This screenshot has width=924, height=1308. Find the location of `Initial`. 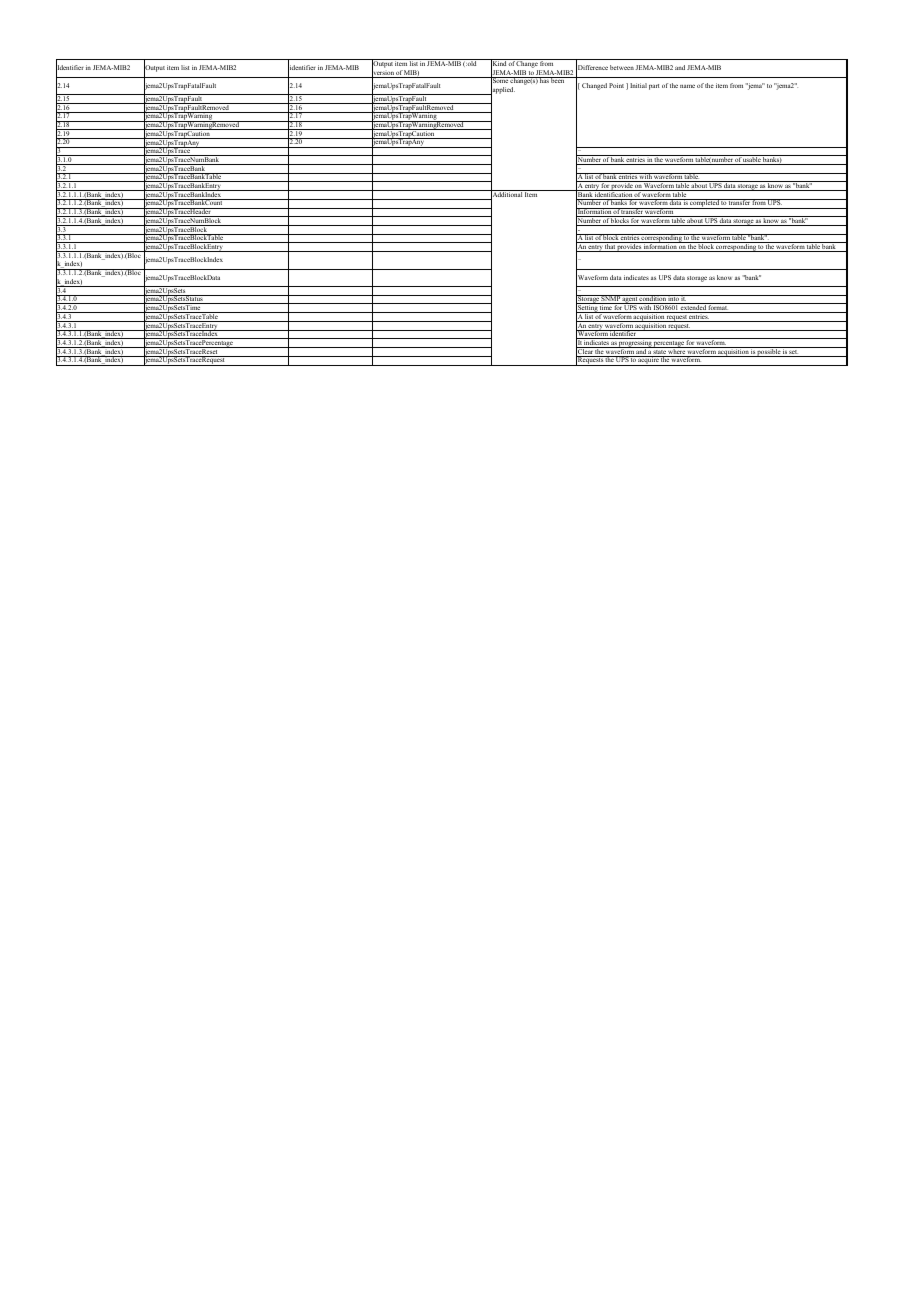

Initial is located at coordinates (638, 85).
